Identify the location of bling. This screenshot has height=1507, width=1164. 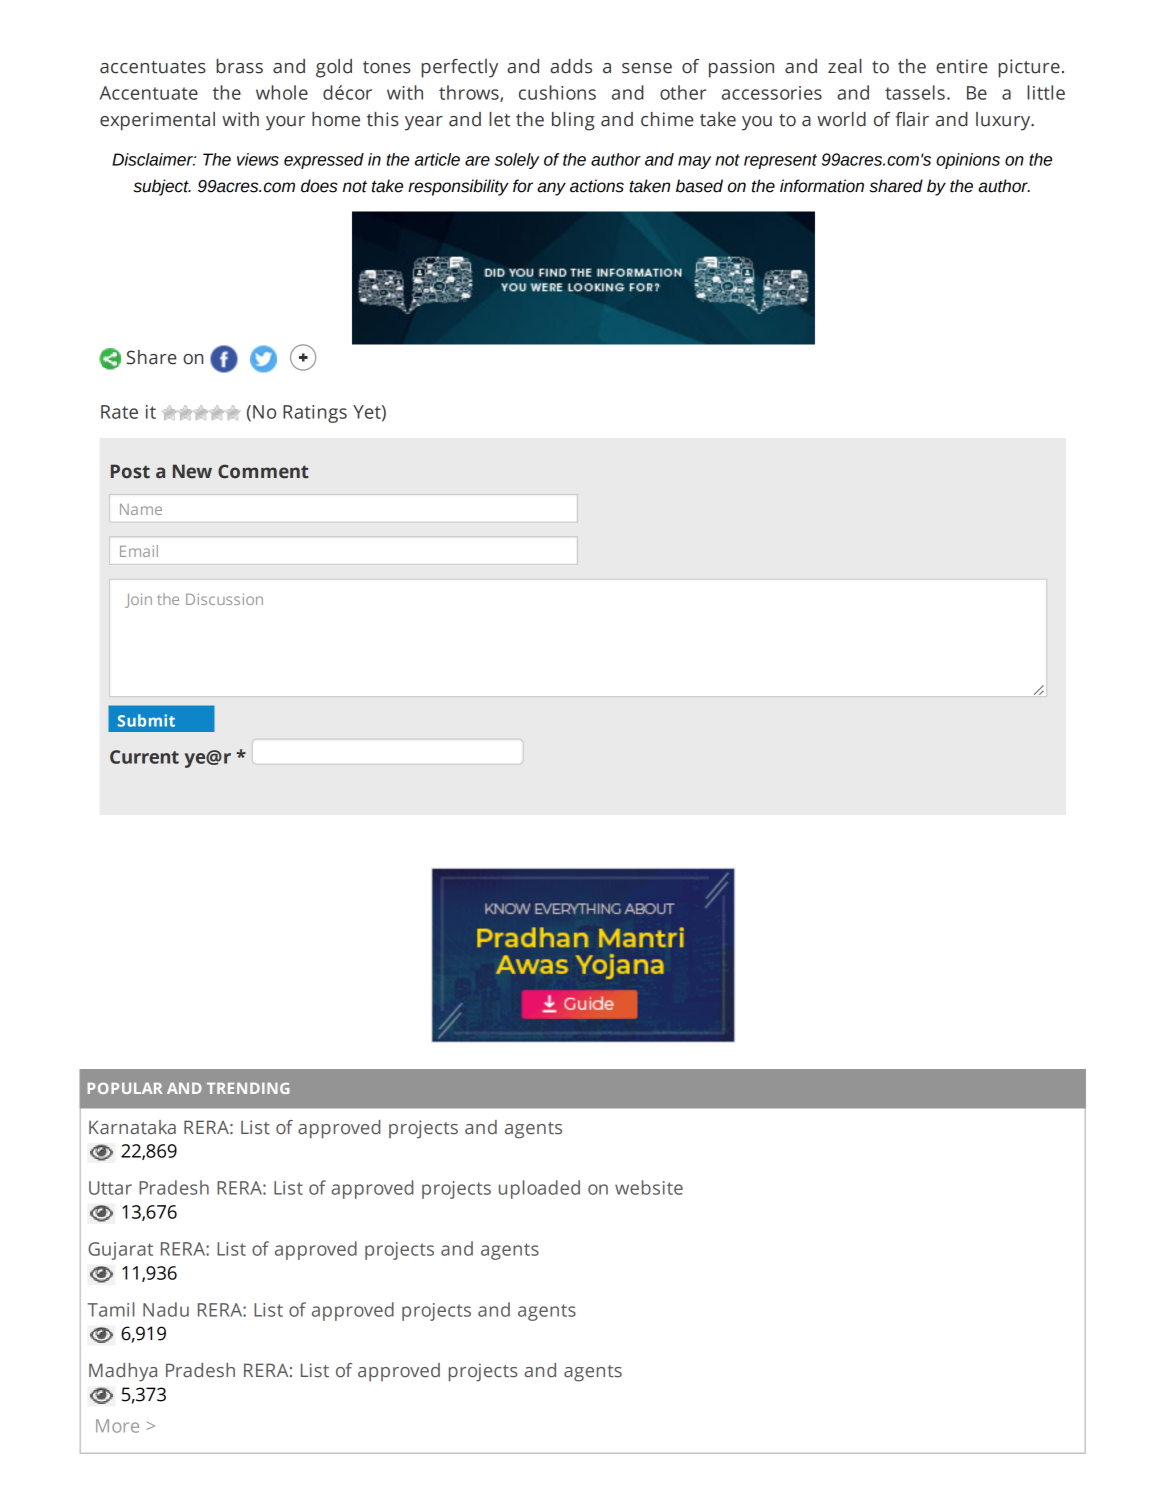
(573, 121).
